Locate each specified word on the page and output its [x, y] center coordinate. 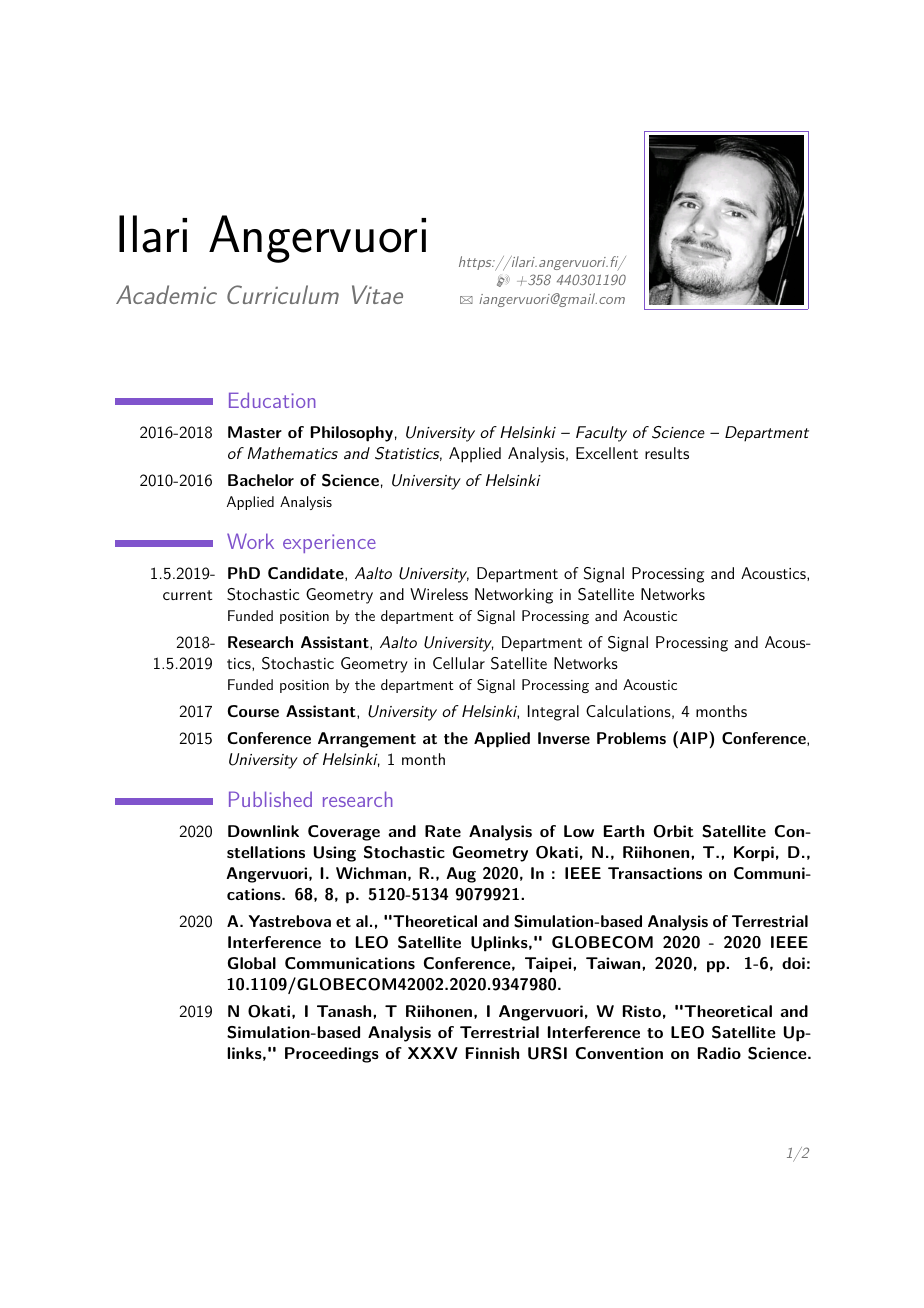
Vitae [377, 294]
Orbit [674, 831]
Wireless [439, 594]
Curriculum [283, 294]
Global [252, 963]
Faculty [601, 434]
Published [270, 799]
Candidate [307, 574]
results [667, 453]
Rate [443, 831]
